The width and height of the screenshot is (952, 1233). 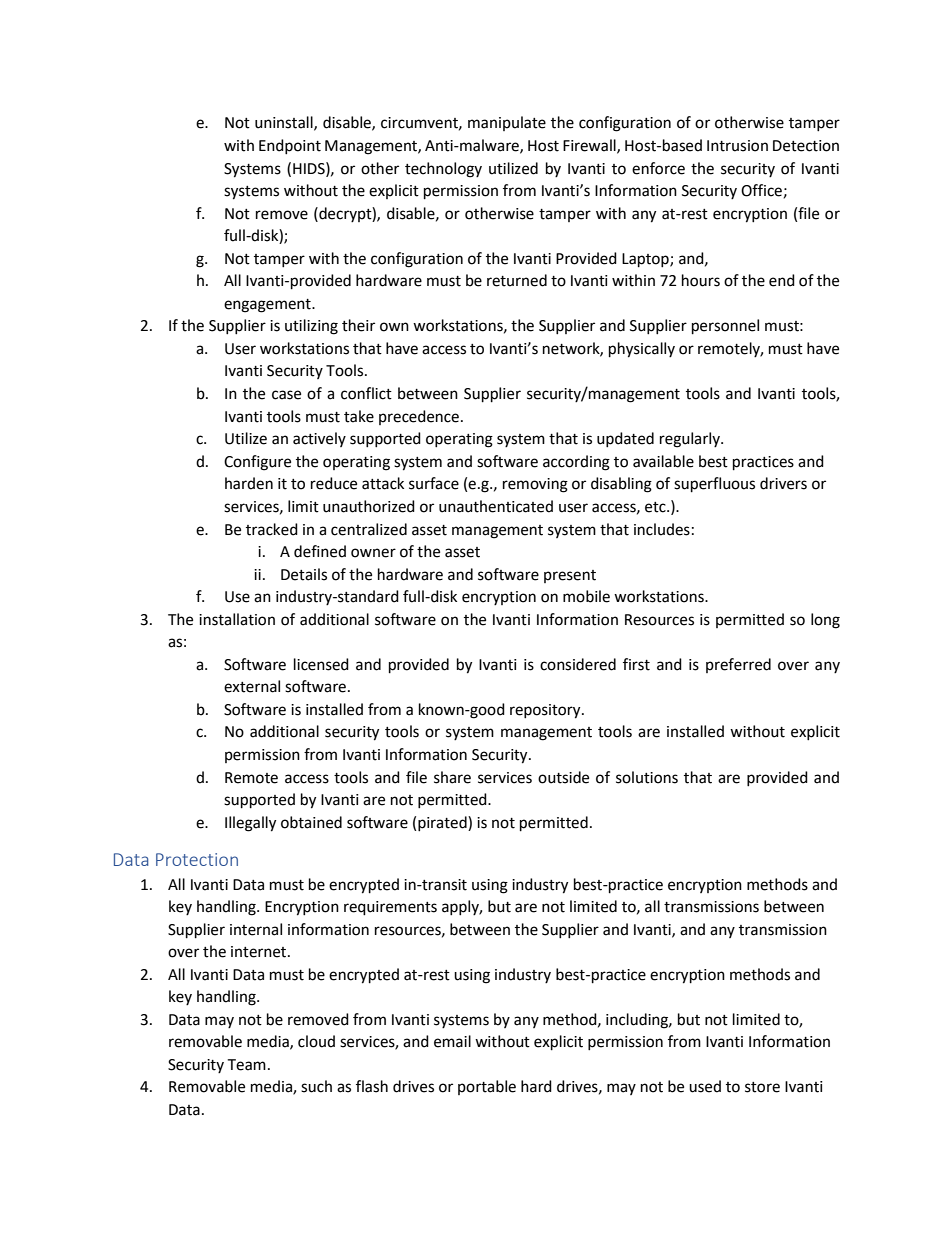 I want to click on unauthenticated, so click(x=496, y=506).
